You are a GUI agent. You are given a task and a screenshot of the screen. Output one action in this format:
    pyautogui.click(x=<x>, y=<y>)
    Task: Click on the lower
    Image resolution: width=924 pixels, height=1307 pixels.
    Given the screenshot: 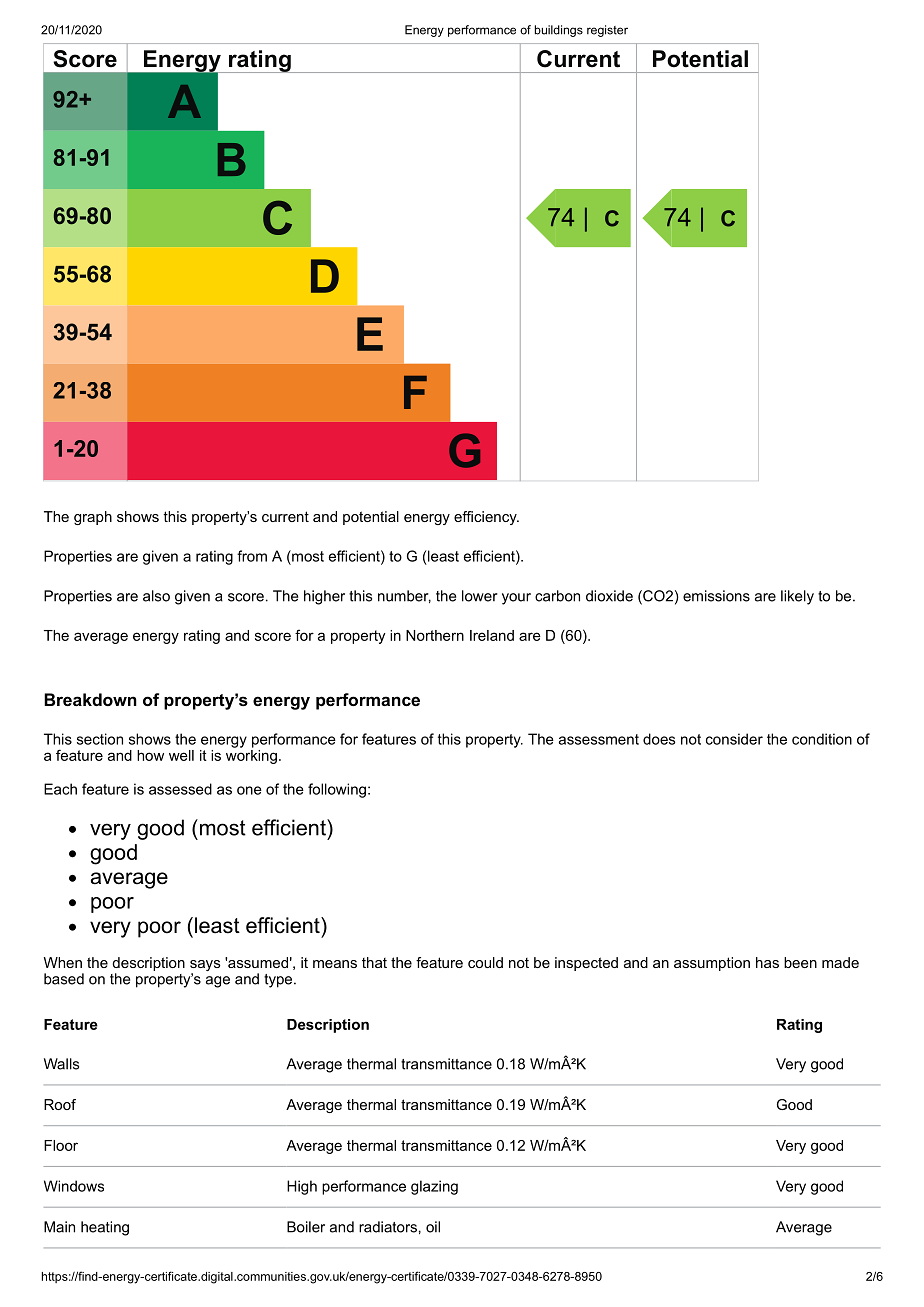 What is the action you would take?
    pyautogui.click(x=480, y=596)
